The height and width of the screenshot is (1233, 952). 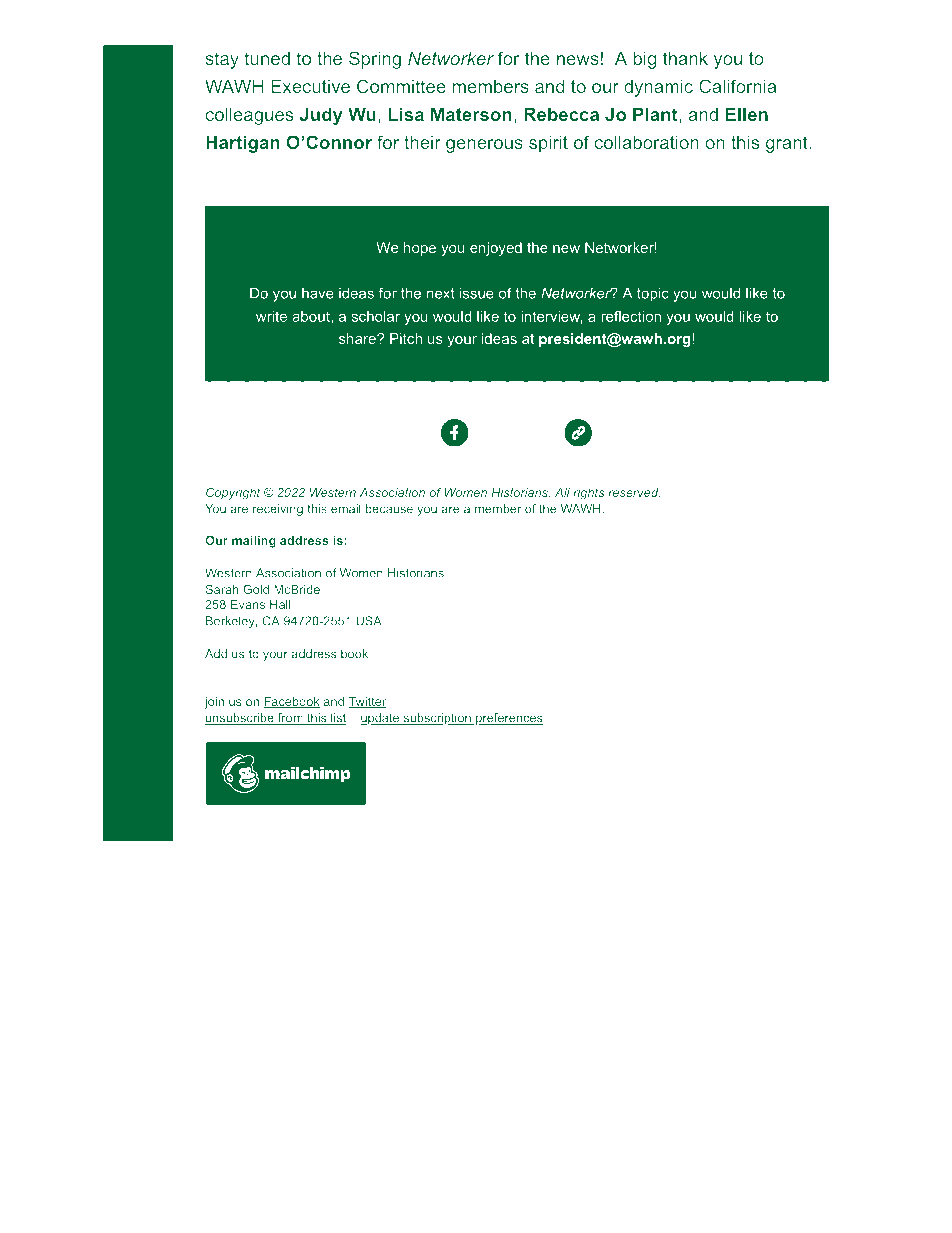 What do you see at coordinates (278, 510) in the screenshot?
I see `receiving` at bounding box center [278, 510].
